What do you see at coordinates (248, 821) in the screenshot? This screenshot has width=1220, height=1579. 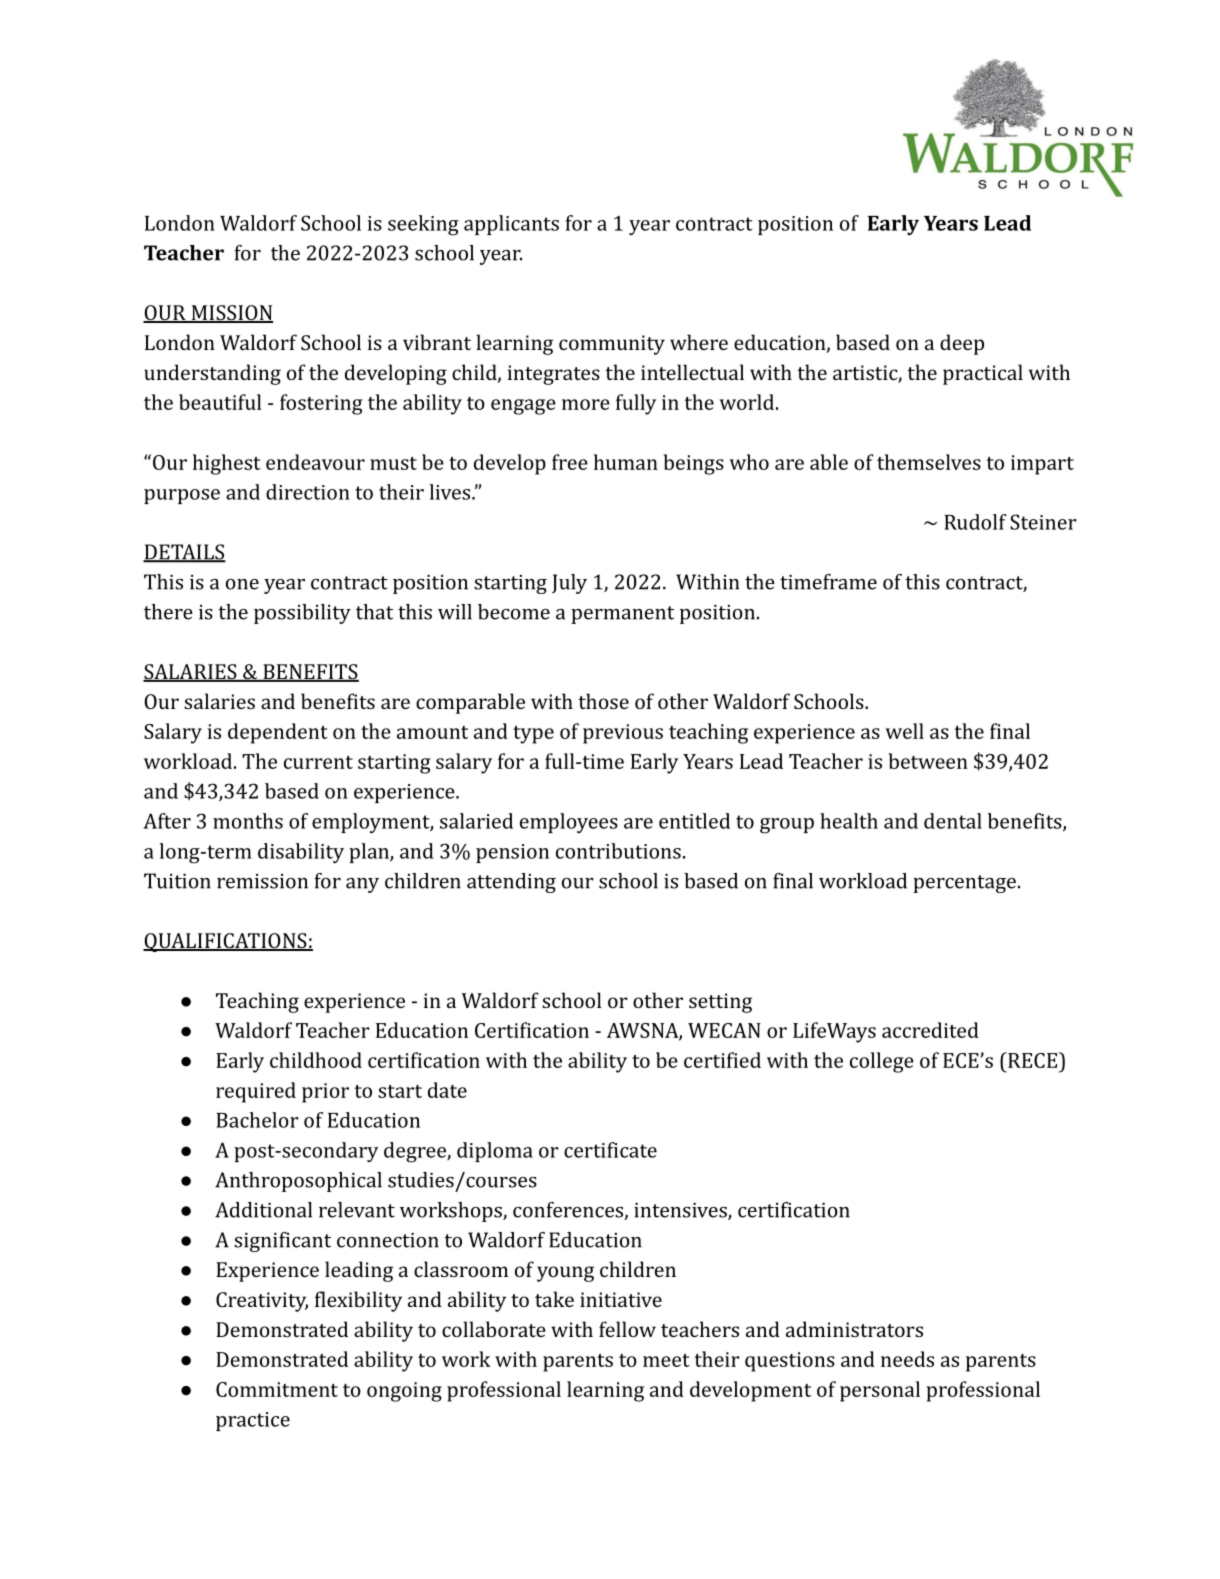 I see `months` at bounding box center [248, 821].
